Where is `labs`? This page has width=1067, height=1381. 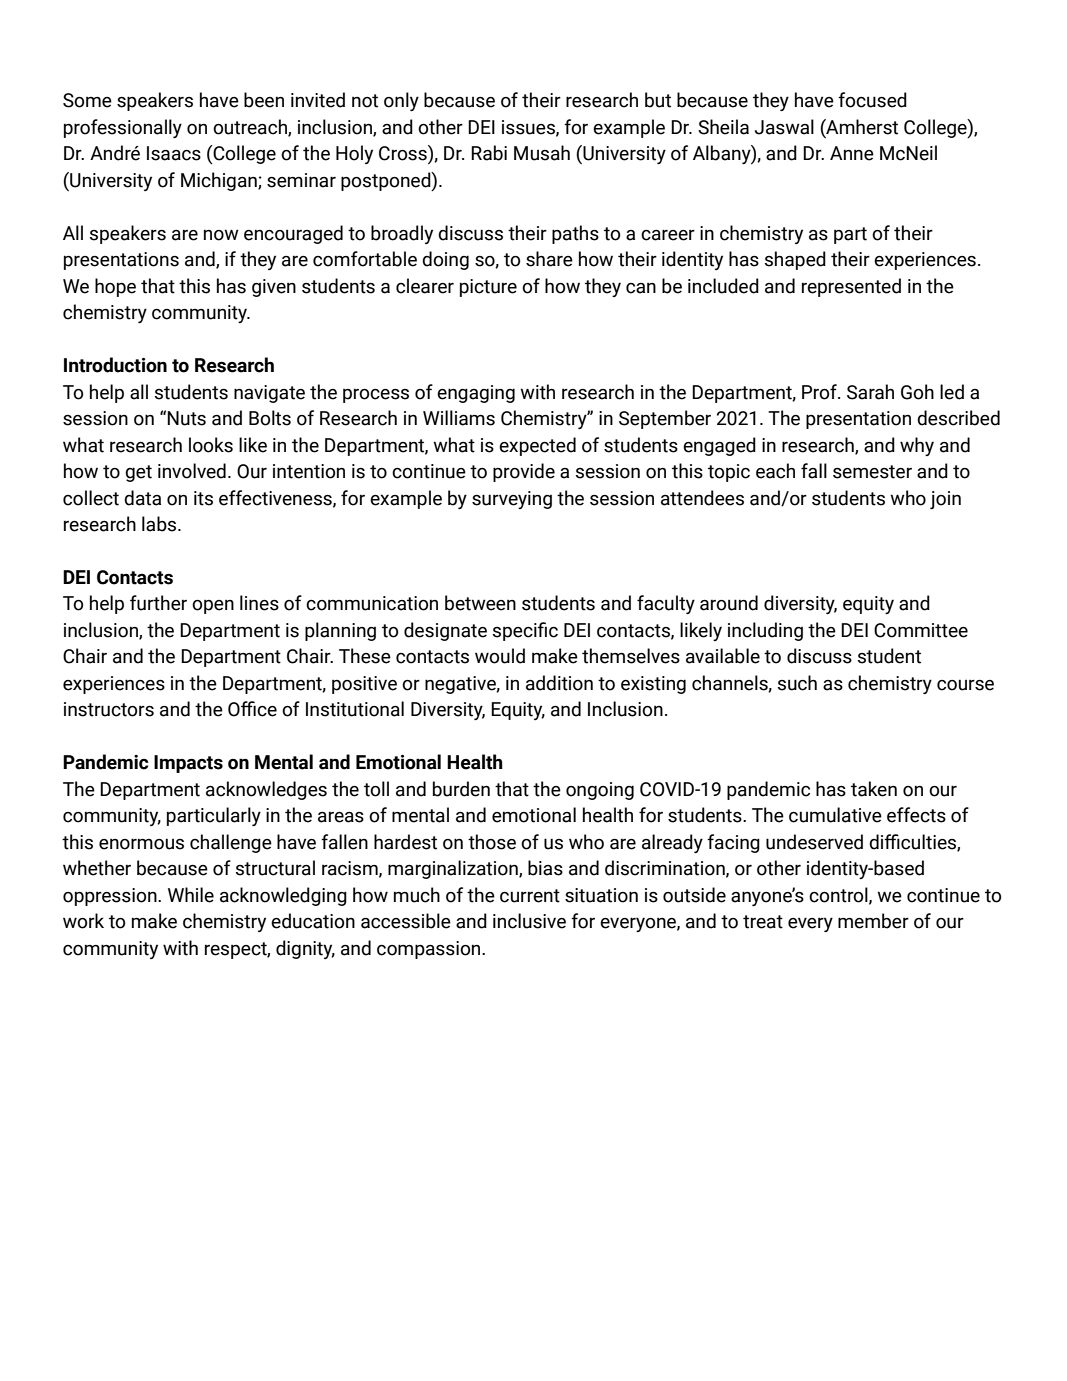 labs is located at coordinates (160, 524).
